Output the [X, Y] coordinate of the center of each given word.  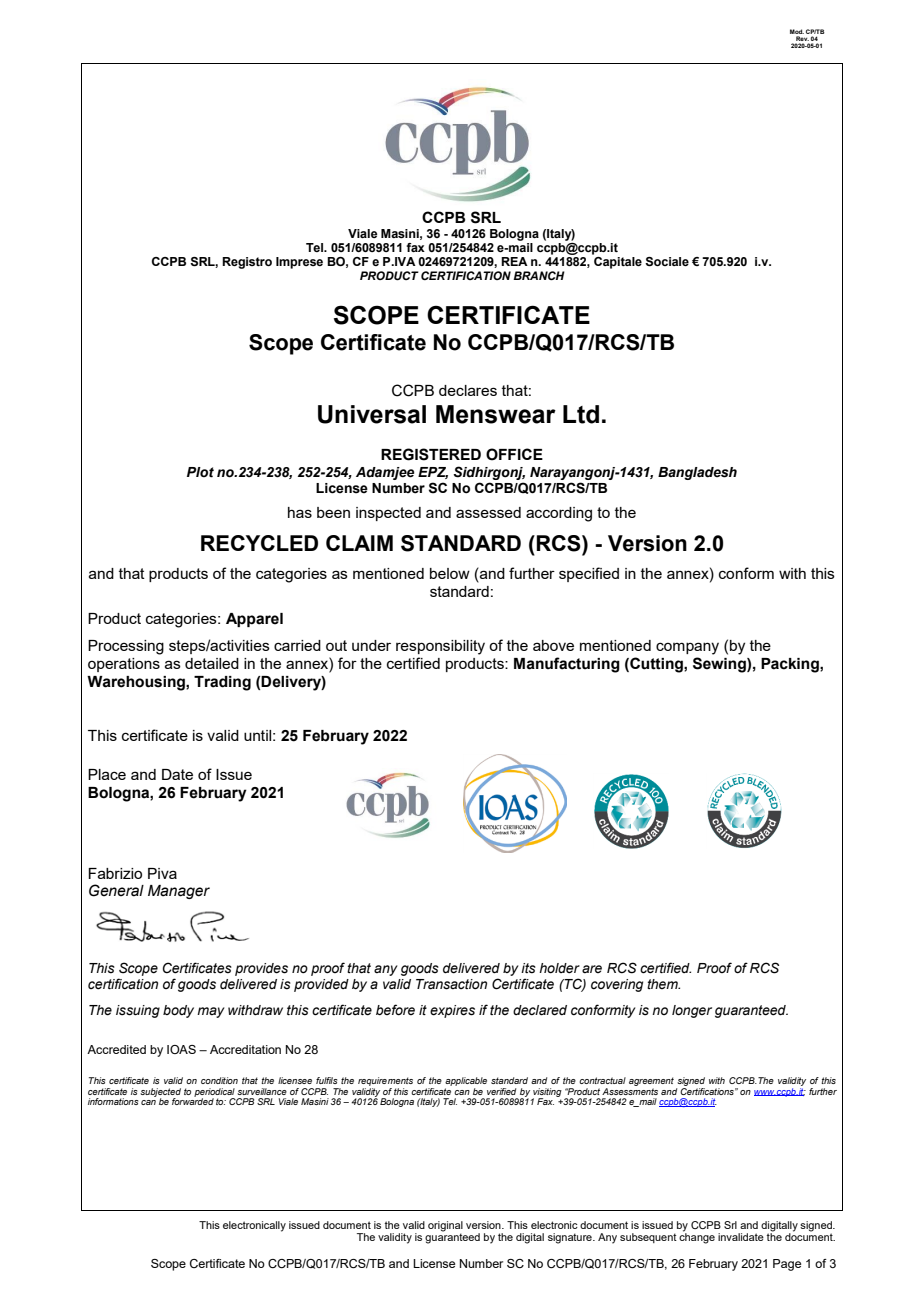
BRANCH [539, 275]
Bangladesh [697, 473]
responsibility [440, 647]
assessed [488, 512]
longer [692, 1011]
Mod [797, 31]
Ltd [581, 414]
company [687, 648]
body [178, 1011]
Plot [200, 472]
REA [514, 261]
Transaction [451, 984]
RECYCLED [259, 543]
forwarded [193, 1100]
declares [468, 390]
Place [107, 774]
